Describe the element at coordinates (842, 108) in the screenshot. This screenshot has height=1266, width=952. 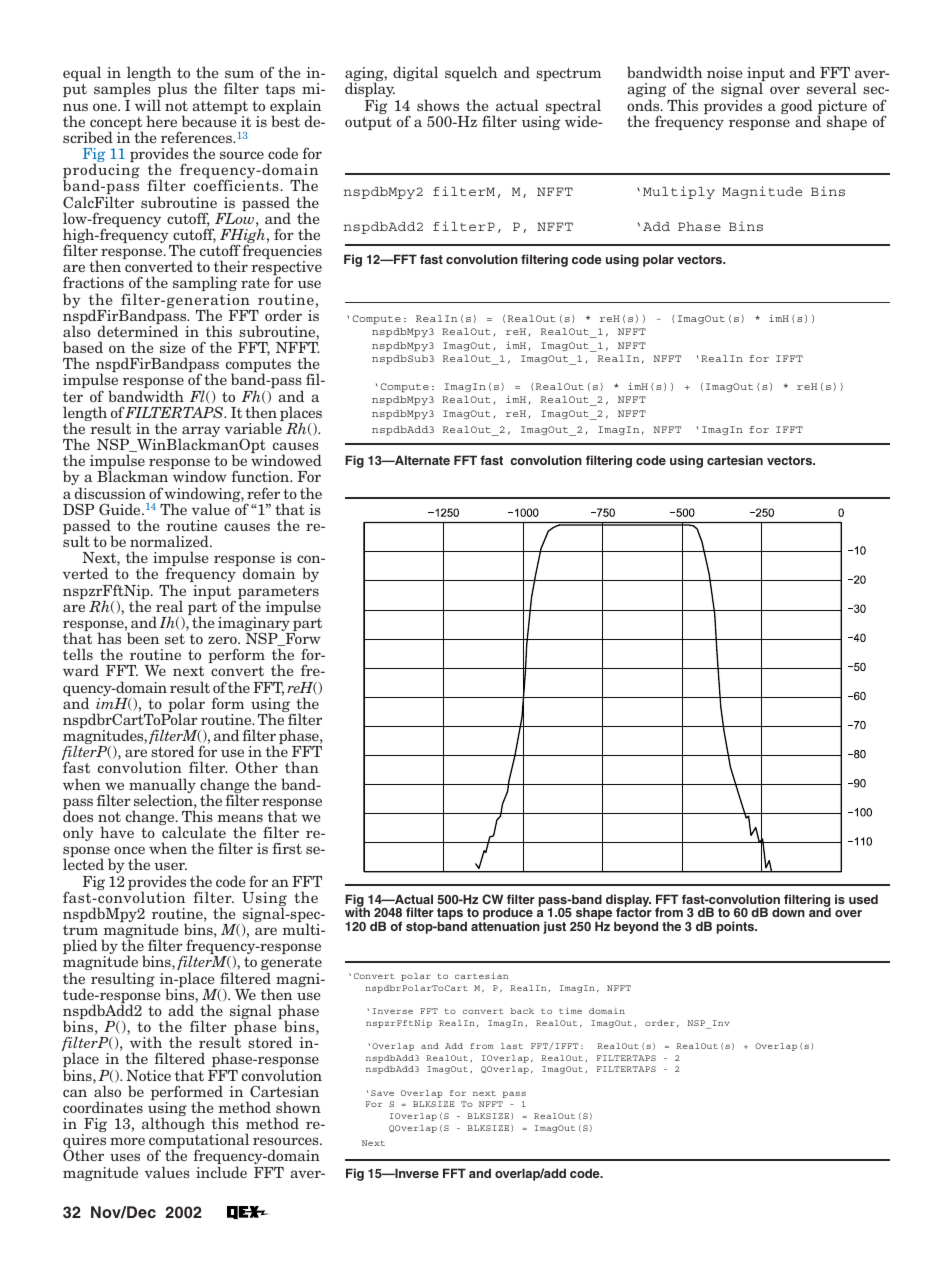
I see `picture` at that location.
